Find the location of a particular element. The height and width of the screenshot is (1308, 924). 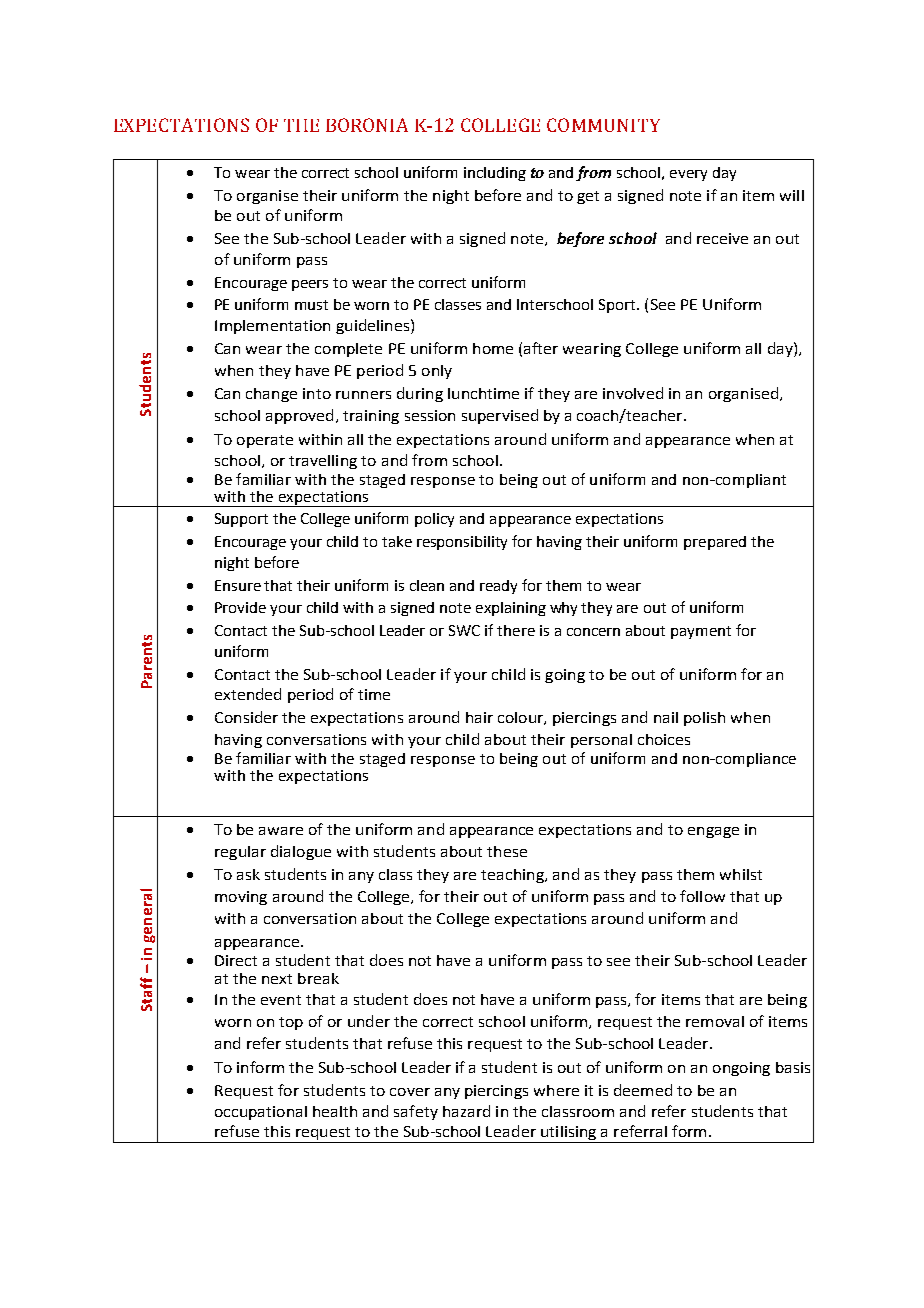

basis is located at coordinates (793, 1067).
